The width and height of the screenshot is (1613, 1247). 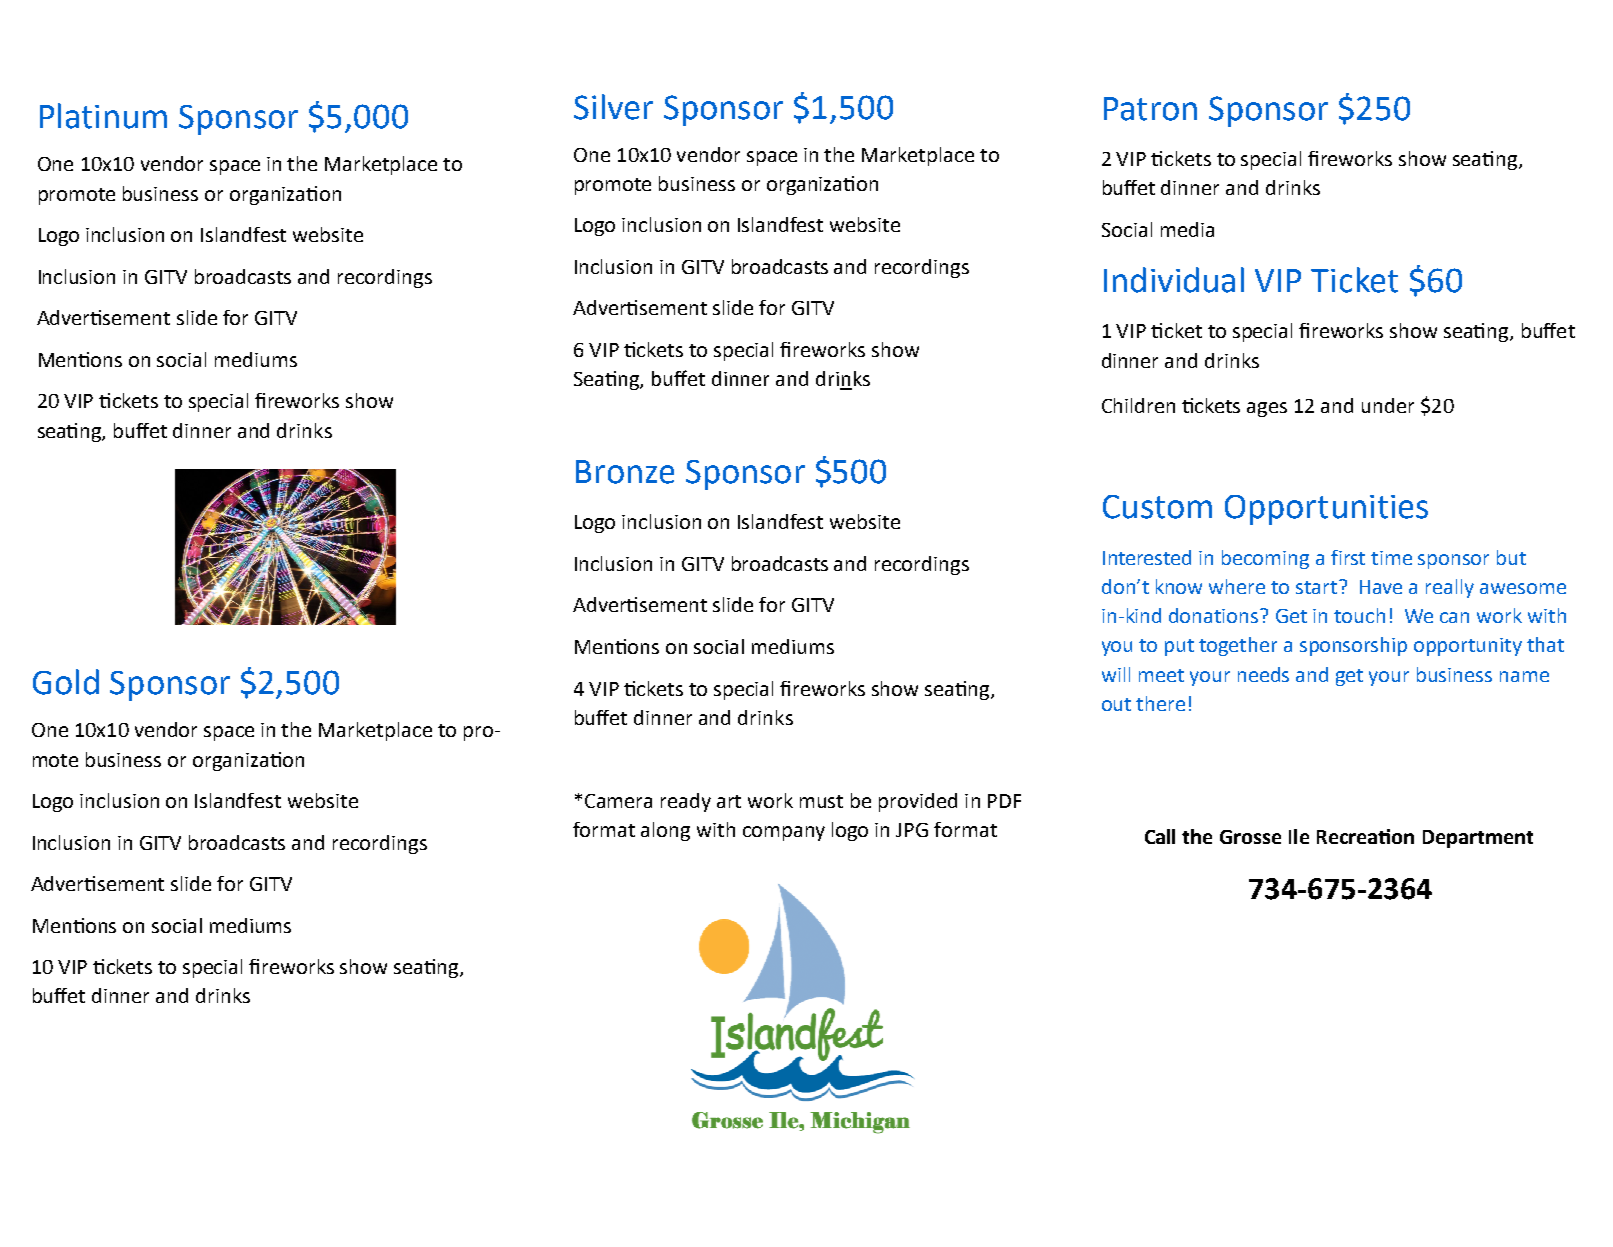 I want to click on Gold, so click(x=66, y=682).
